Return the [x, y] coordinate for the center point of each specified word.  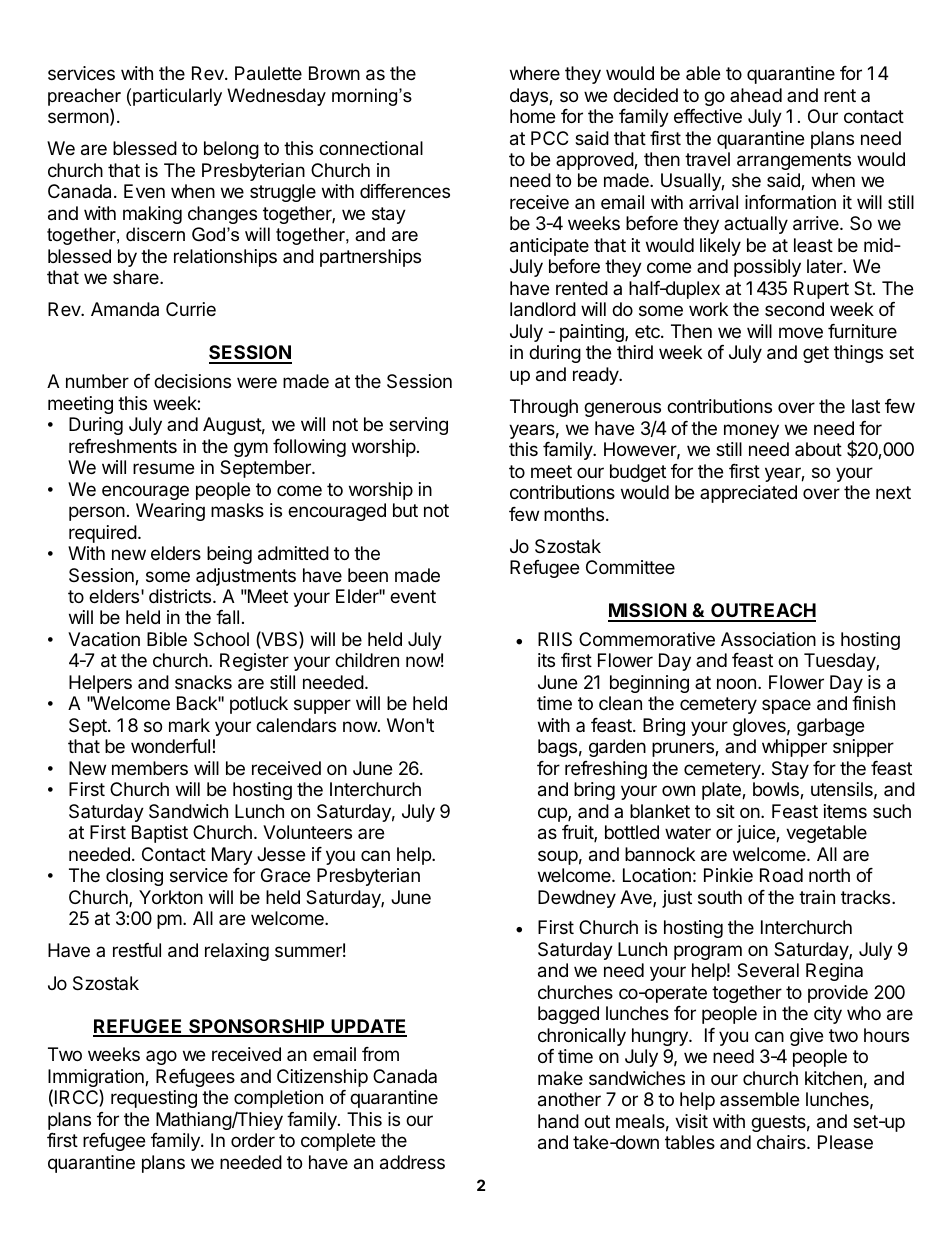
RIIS [555, 639]
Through [544, 408]
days [530, 97]
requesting [154, 1099]
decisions [192, 381]
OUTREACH [762, 612]
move [801, 332]
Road [781, 875]
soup [558, 857]
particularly [177, 97]
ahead [756, 95]
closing [134, 877]
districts [181, 596]
